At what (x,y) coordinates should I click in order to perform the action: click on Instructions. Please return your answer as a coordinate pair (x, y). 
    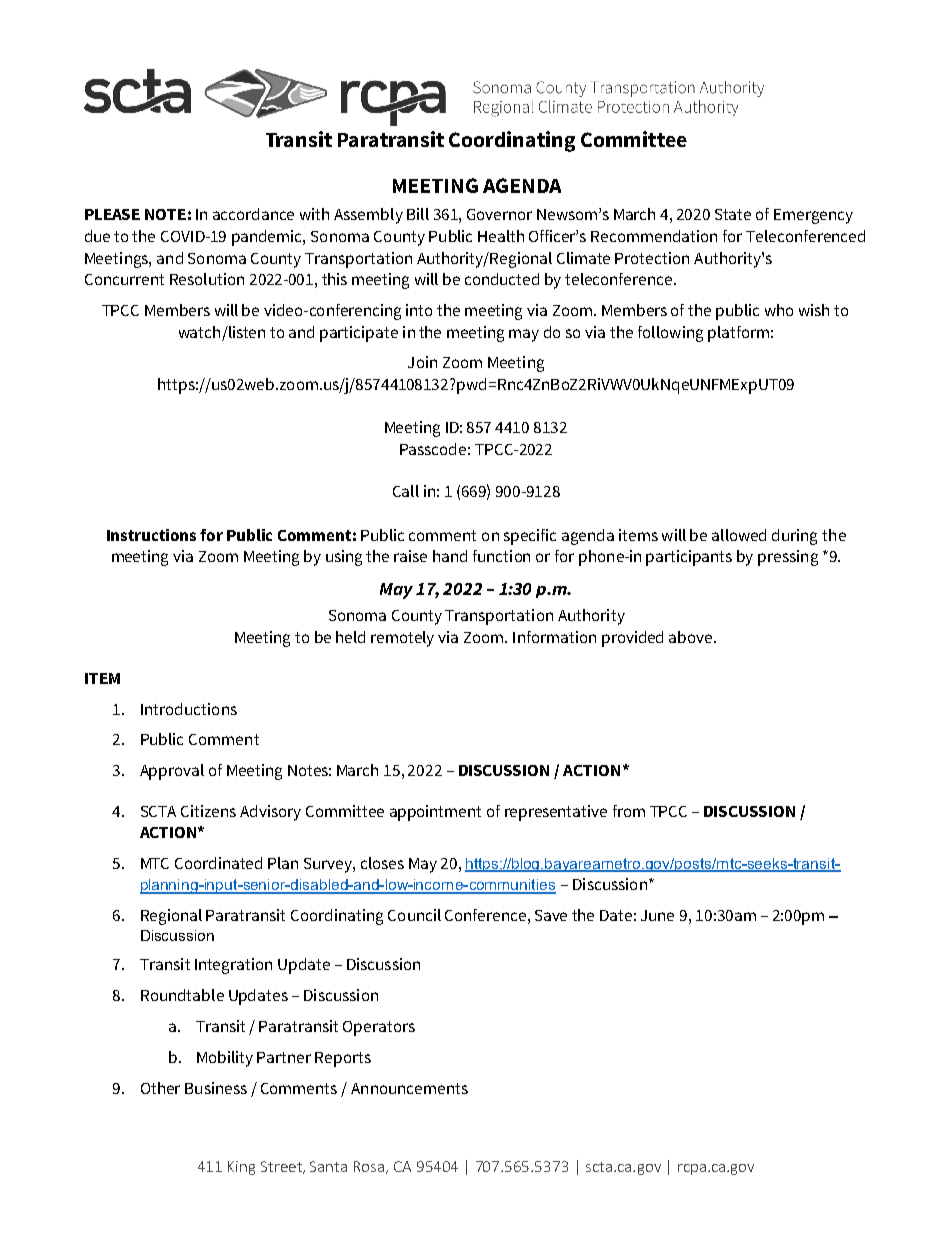
    Looking at the image, I should click on (151, 535).
